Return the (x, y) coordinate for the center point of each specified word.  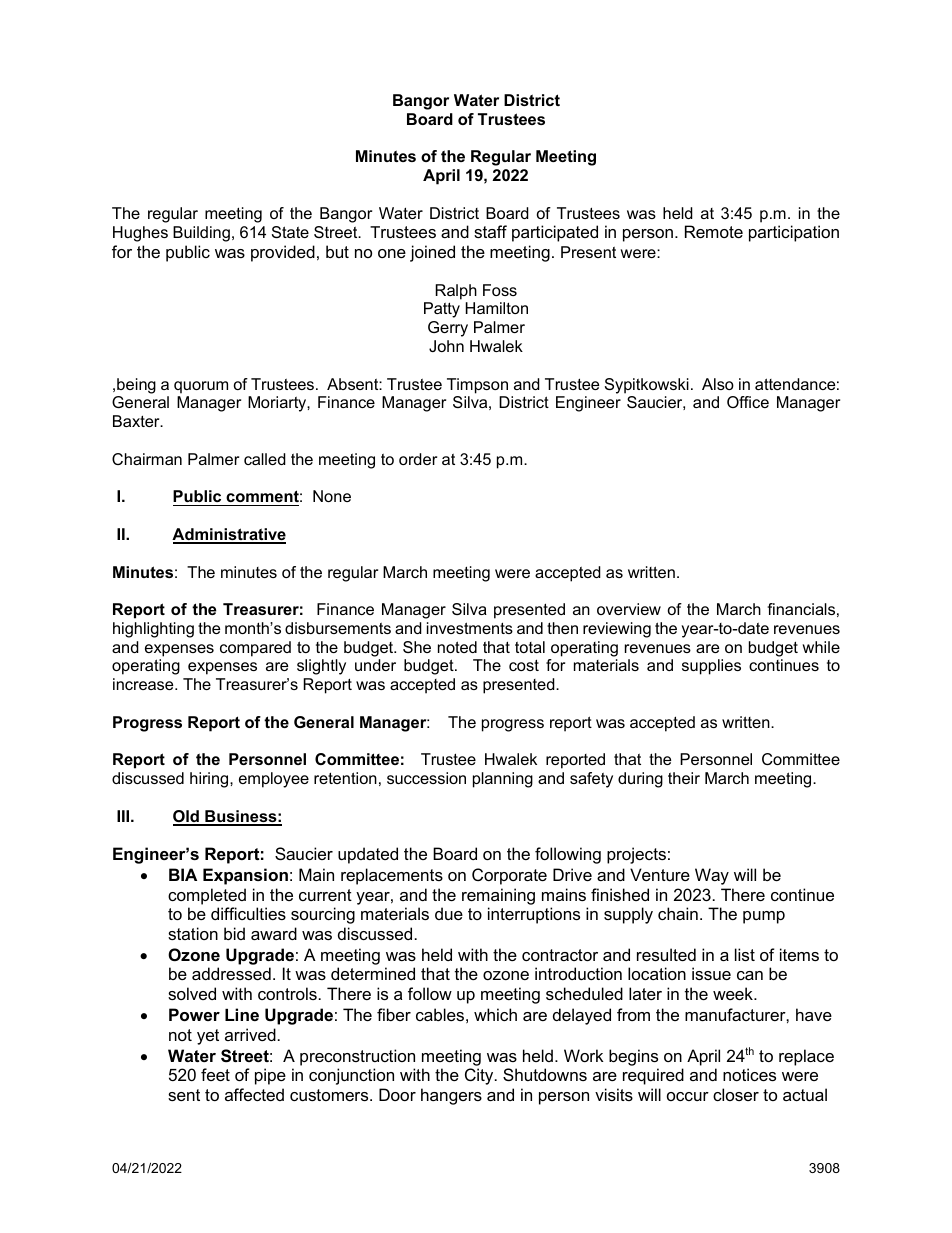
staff (490, 231)
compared (255, 649)
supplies (711, 667)
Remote (714, 231)
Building (201, 234)
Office (748, 402)
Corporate (509, 876)
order (418, 459)
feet (215, 1074)
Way (712, 876)
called (265, 459)
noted (457, 647)
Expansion (245, 876)
